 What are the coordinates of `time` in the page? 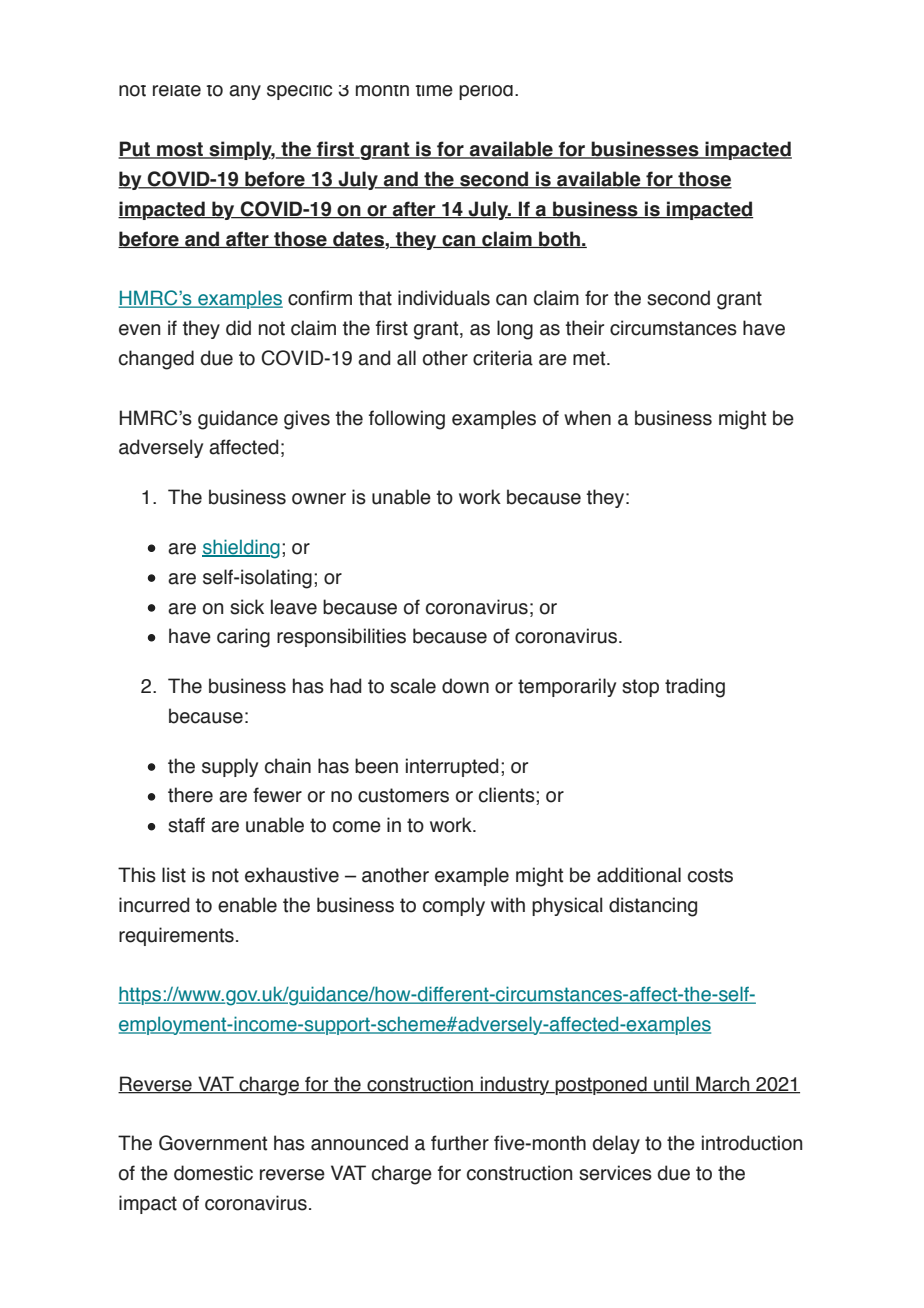 It's located at (434, 91).
